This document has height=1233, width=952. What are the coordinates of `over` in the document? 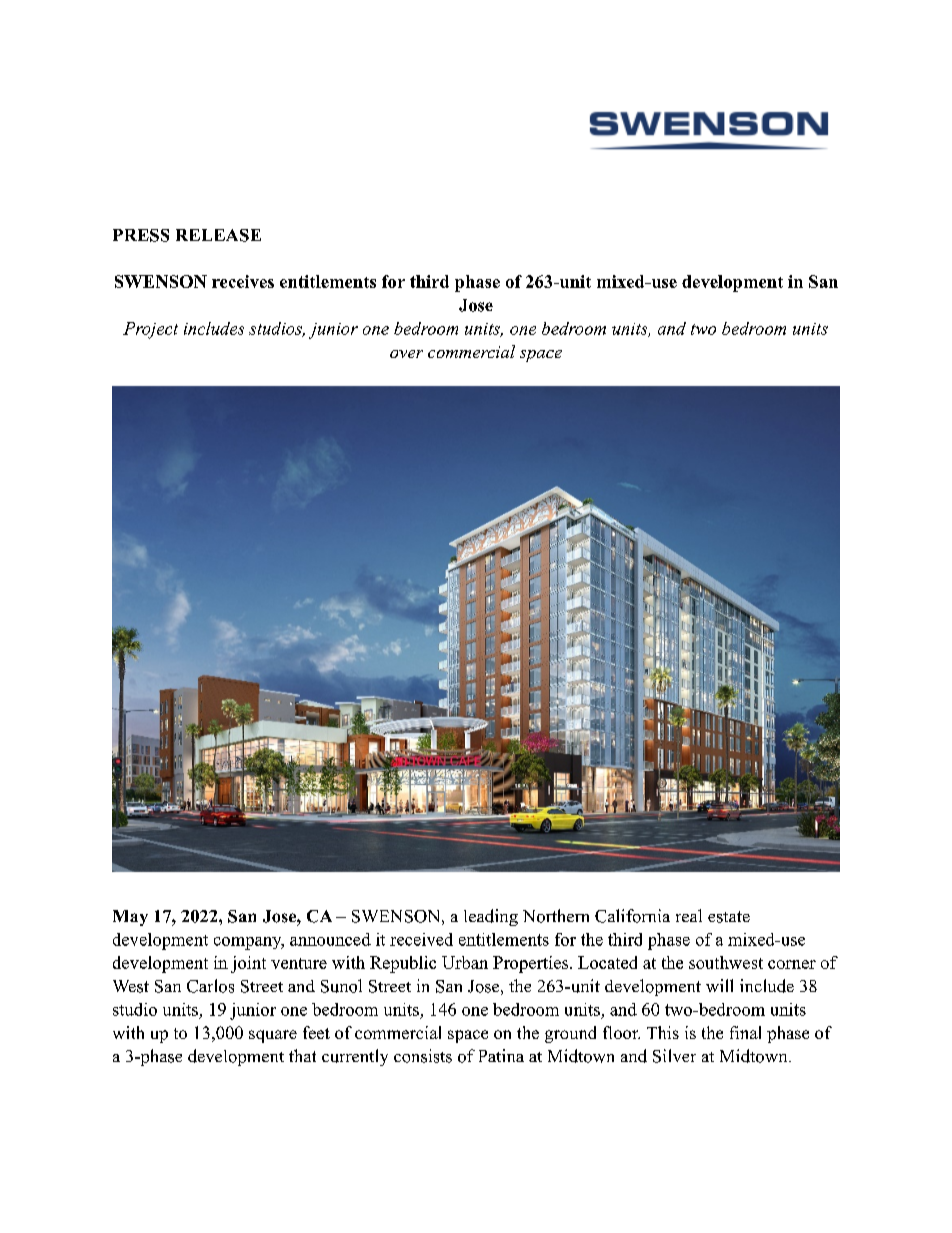 It's located at (406, 354).
